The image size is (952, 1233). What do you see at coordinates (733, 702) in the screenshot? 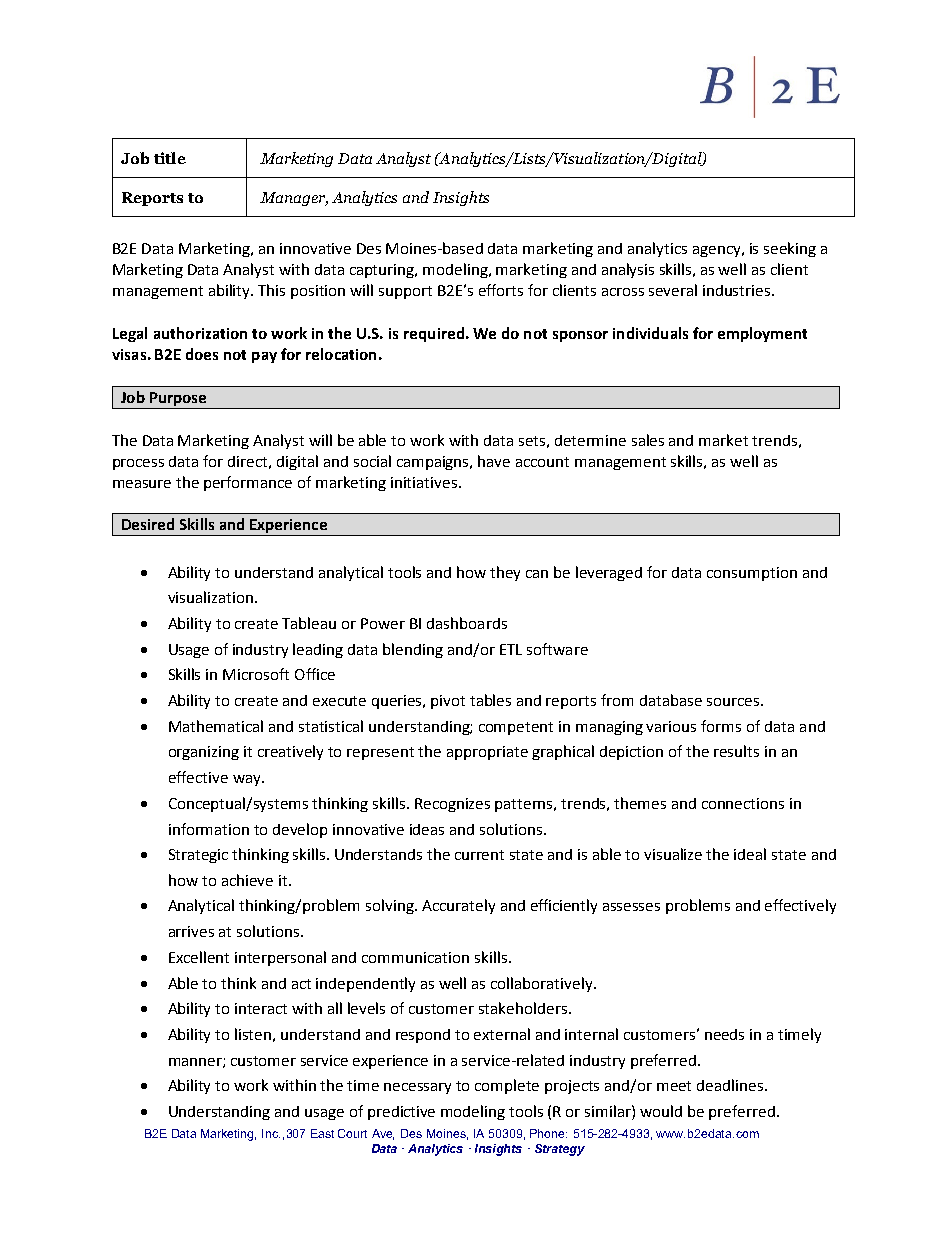
I see `sources` at bounding box center [733, 702].
